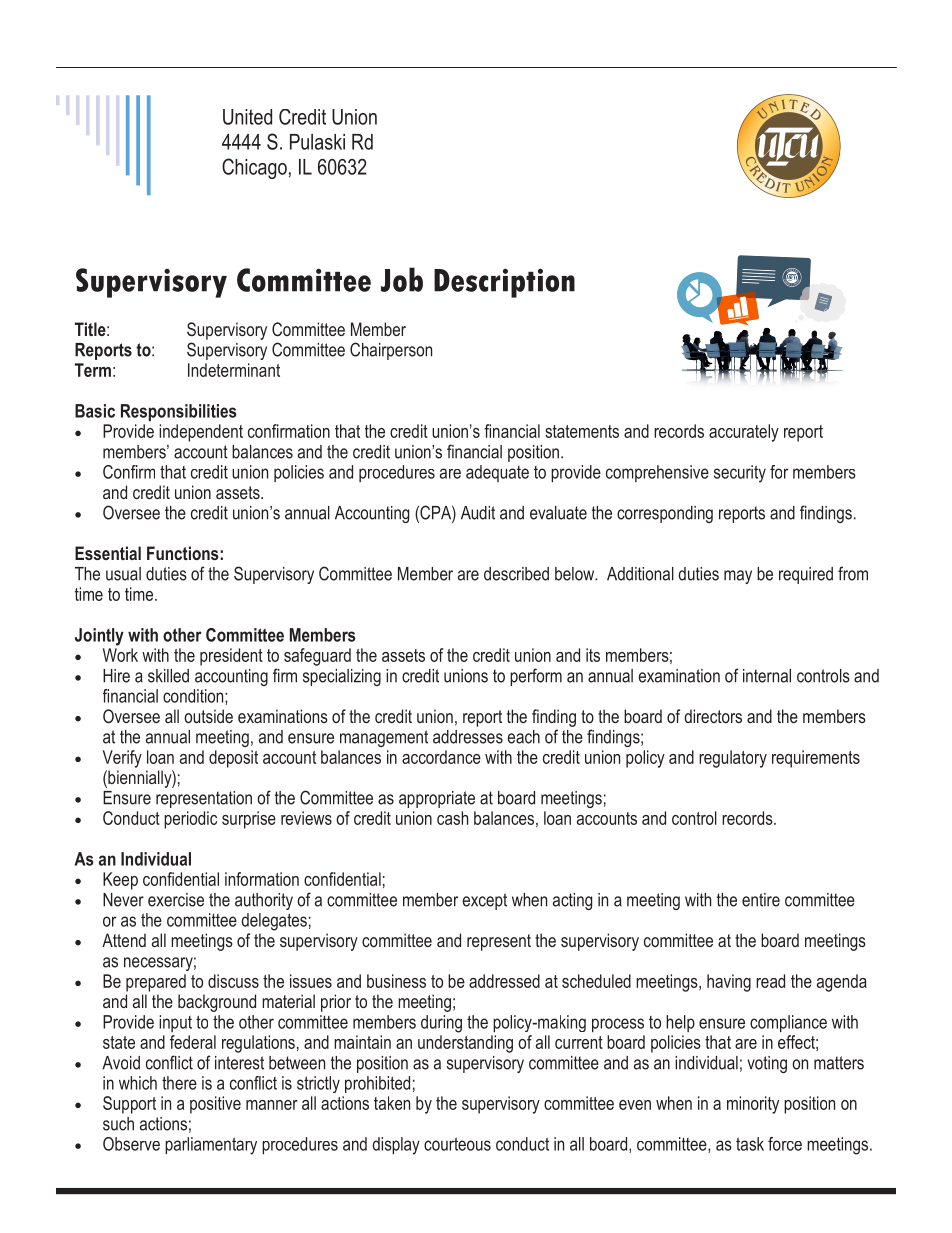  What do you see at coordinates (317, 142) in the screenshot?
I see `Pulaski` at bounding box center [317, 142].
